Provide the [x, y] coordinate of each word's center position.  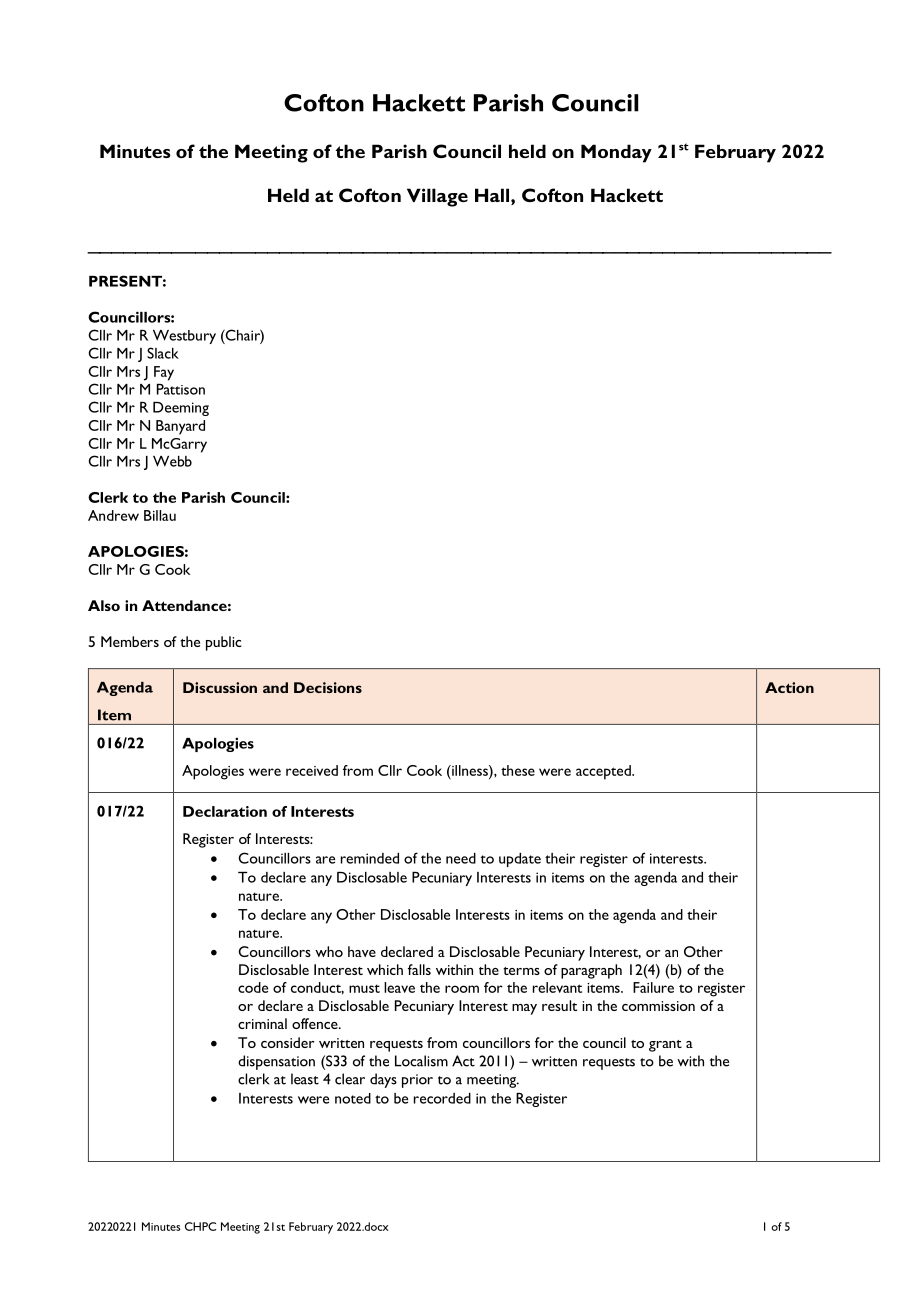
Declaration [225, 811]
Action [789, 687]
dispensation [276, 1062]
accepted [604, 772]
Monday [616, 153]
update [520, 860]
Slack [163, 353]
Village [437, 197]
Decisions [328, 687]
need [461, 858]
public [224, 643]
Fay [164, 373]
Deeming [181, 409]
